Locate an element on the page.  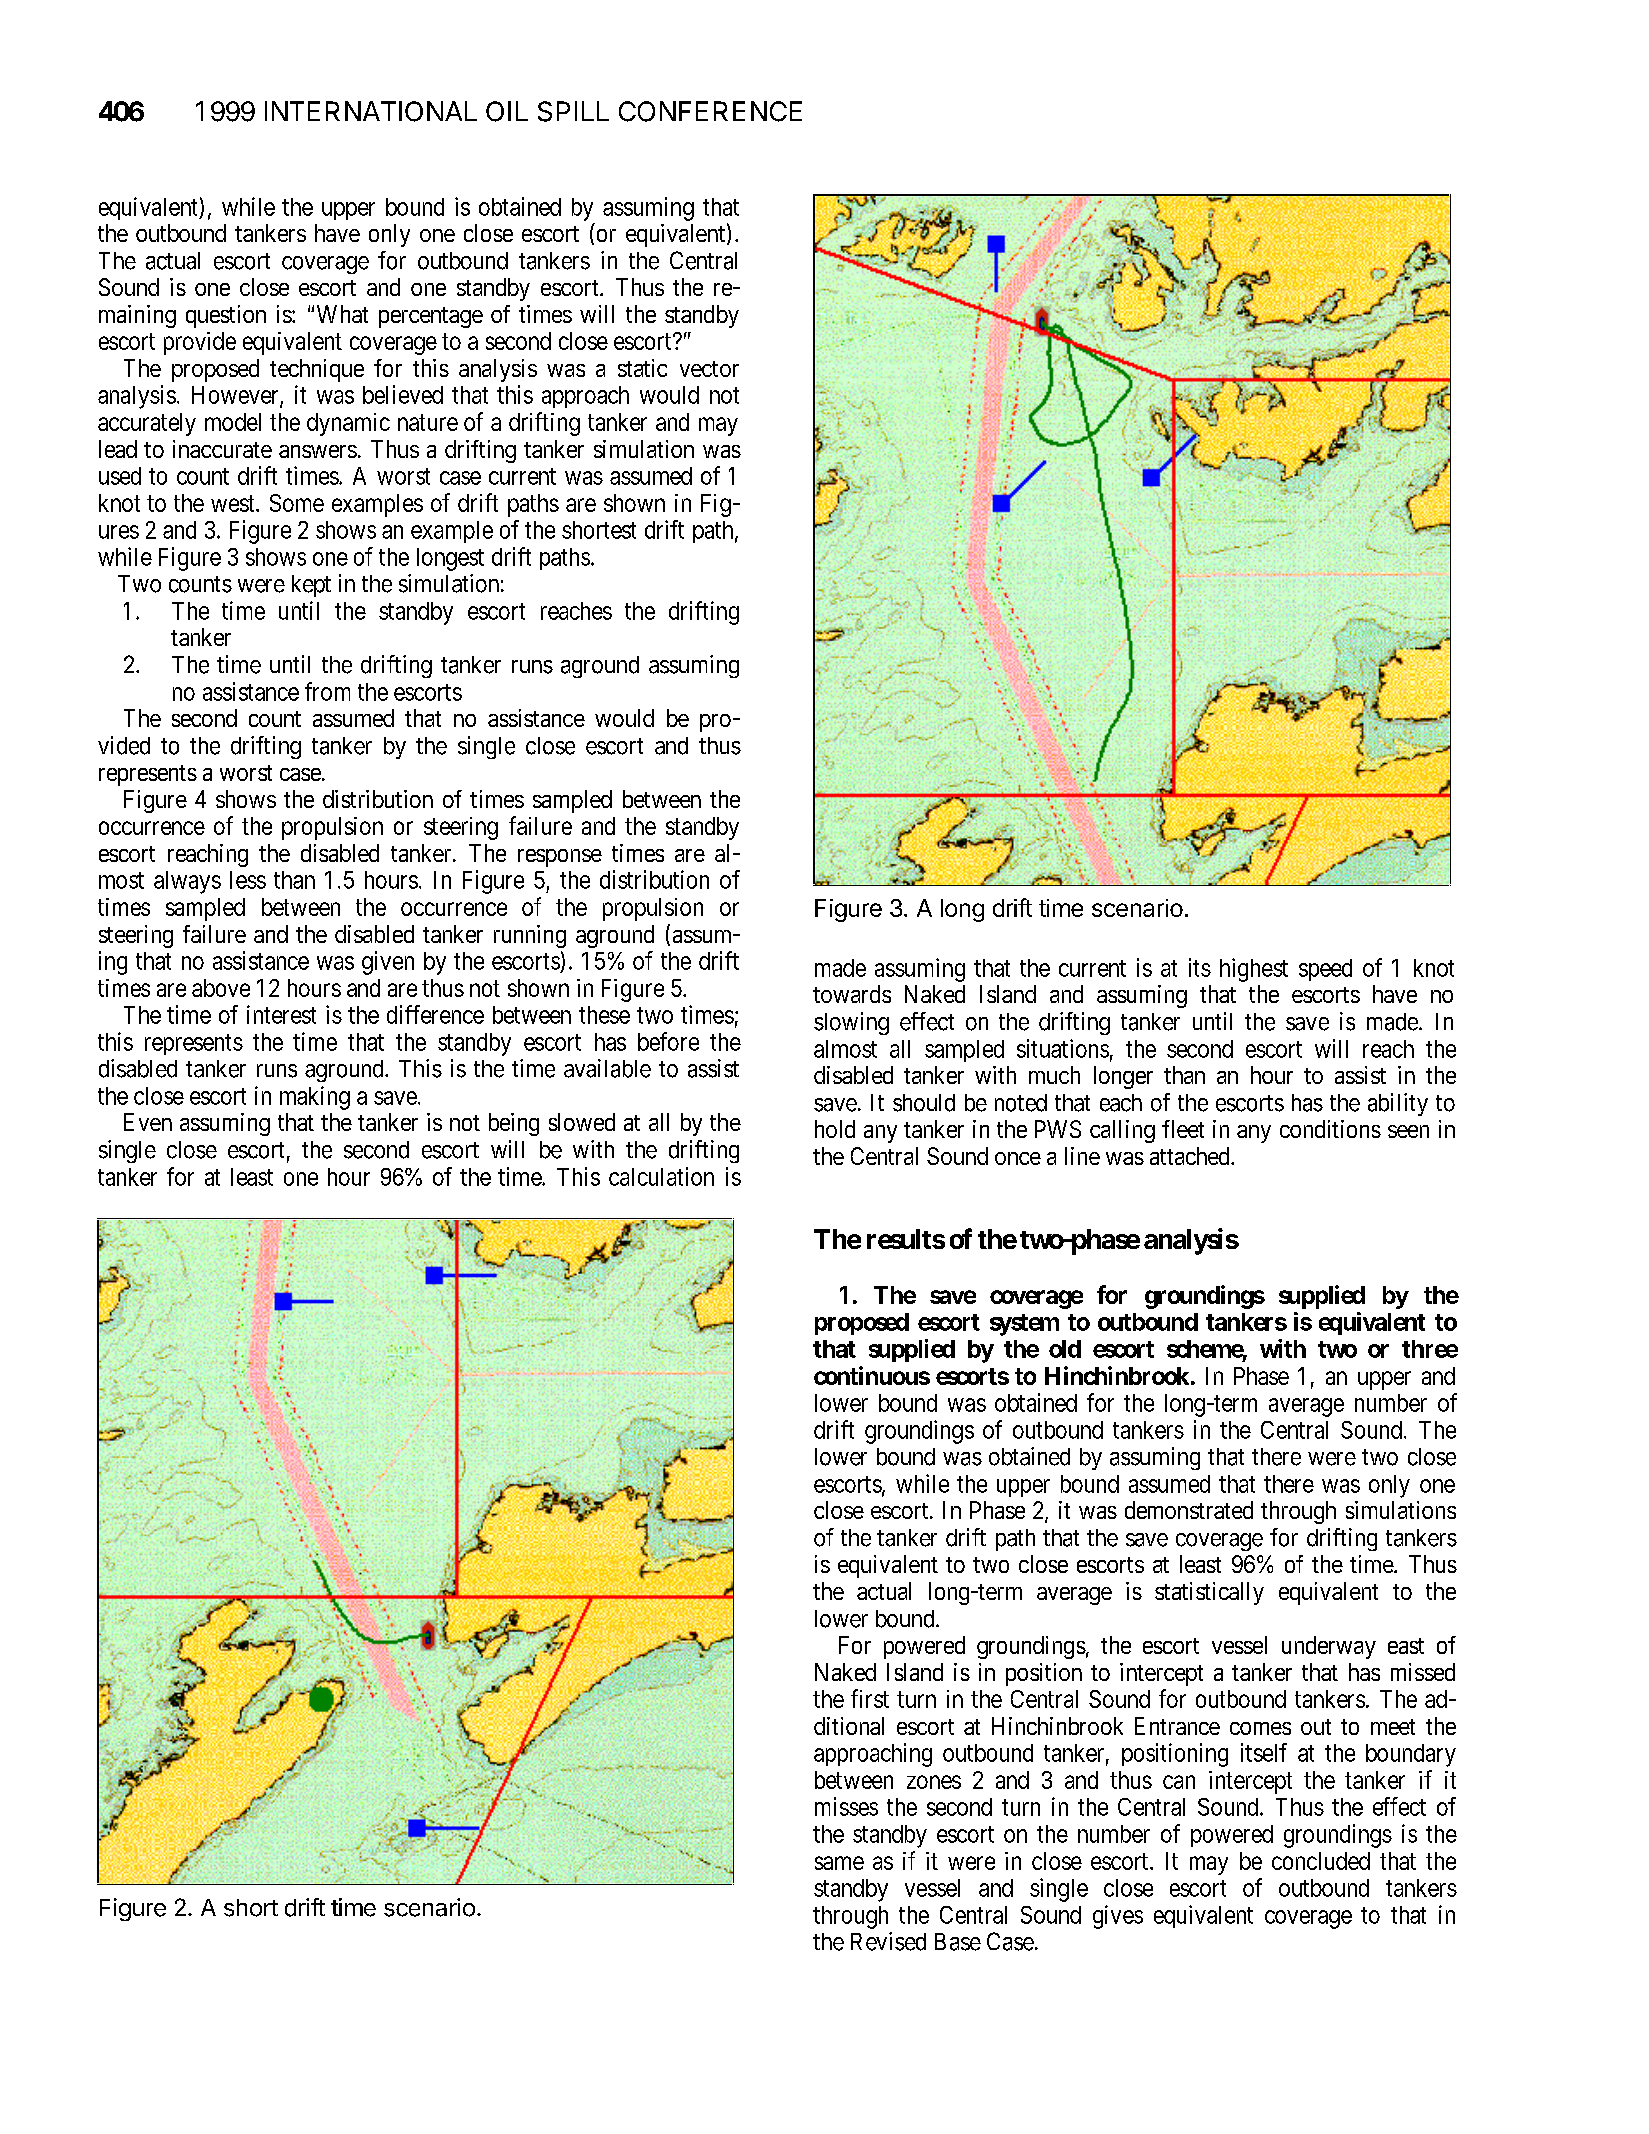
vector is located at coordinates (709, 369).
